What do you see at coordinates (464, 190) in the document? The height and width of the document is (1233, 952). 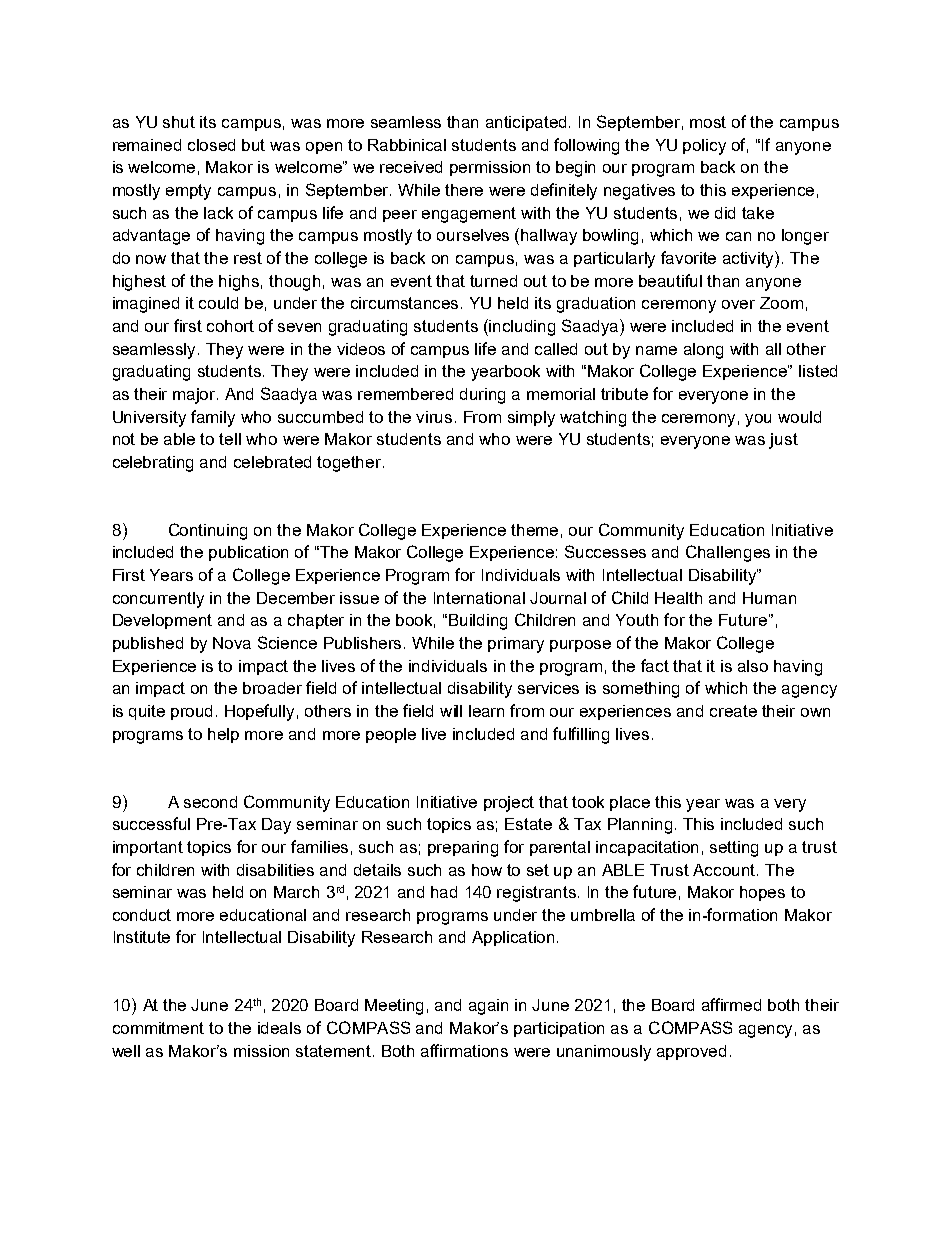 I see `there` at bounding box center [464, 190].
